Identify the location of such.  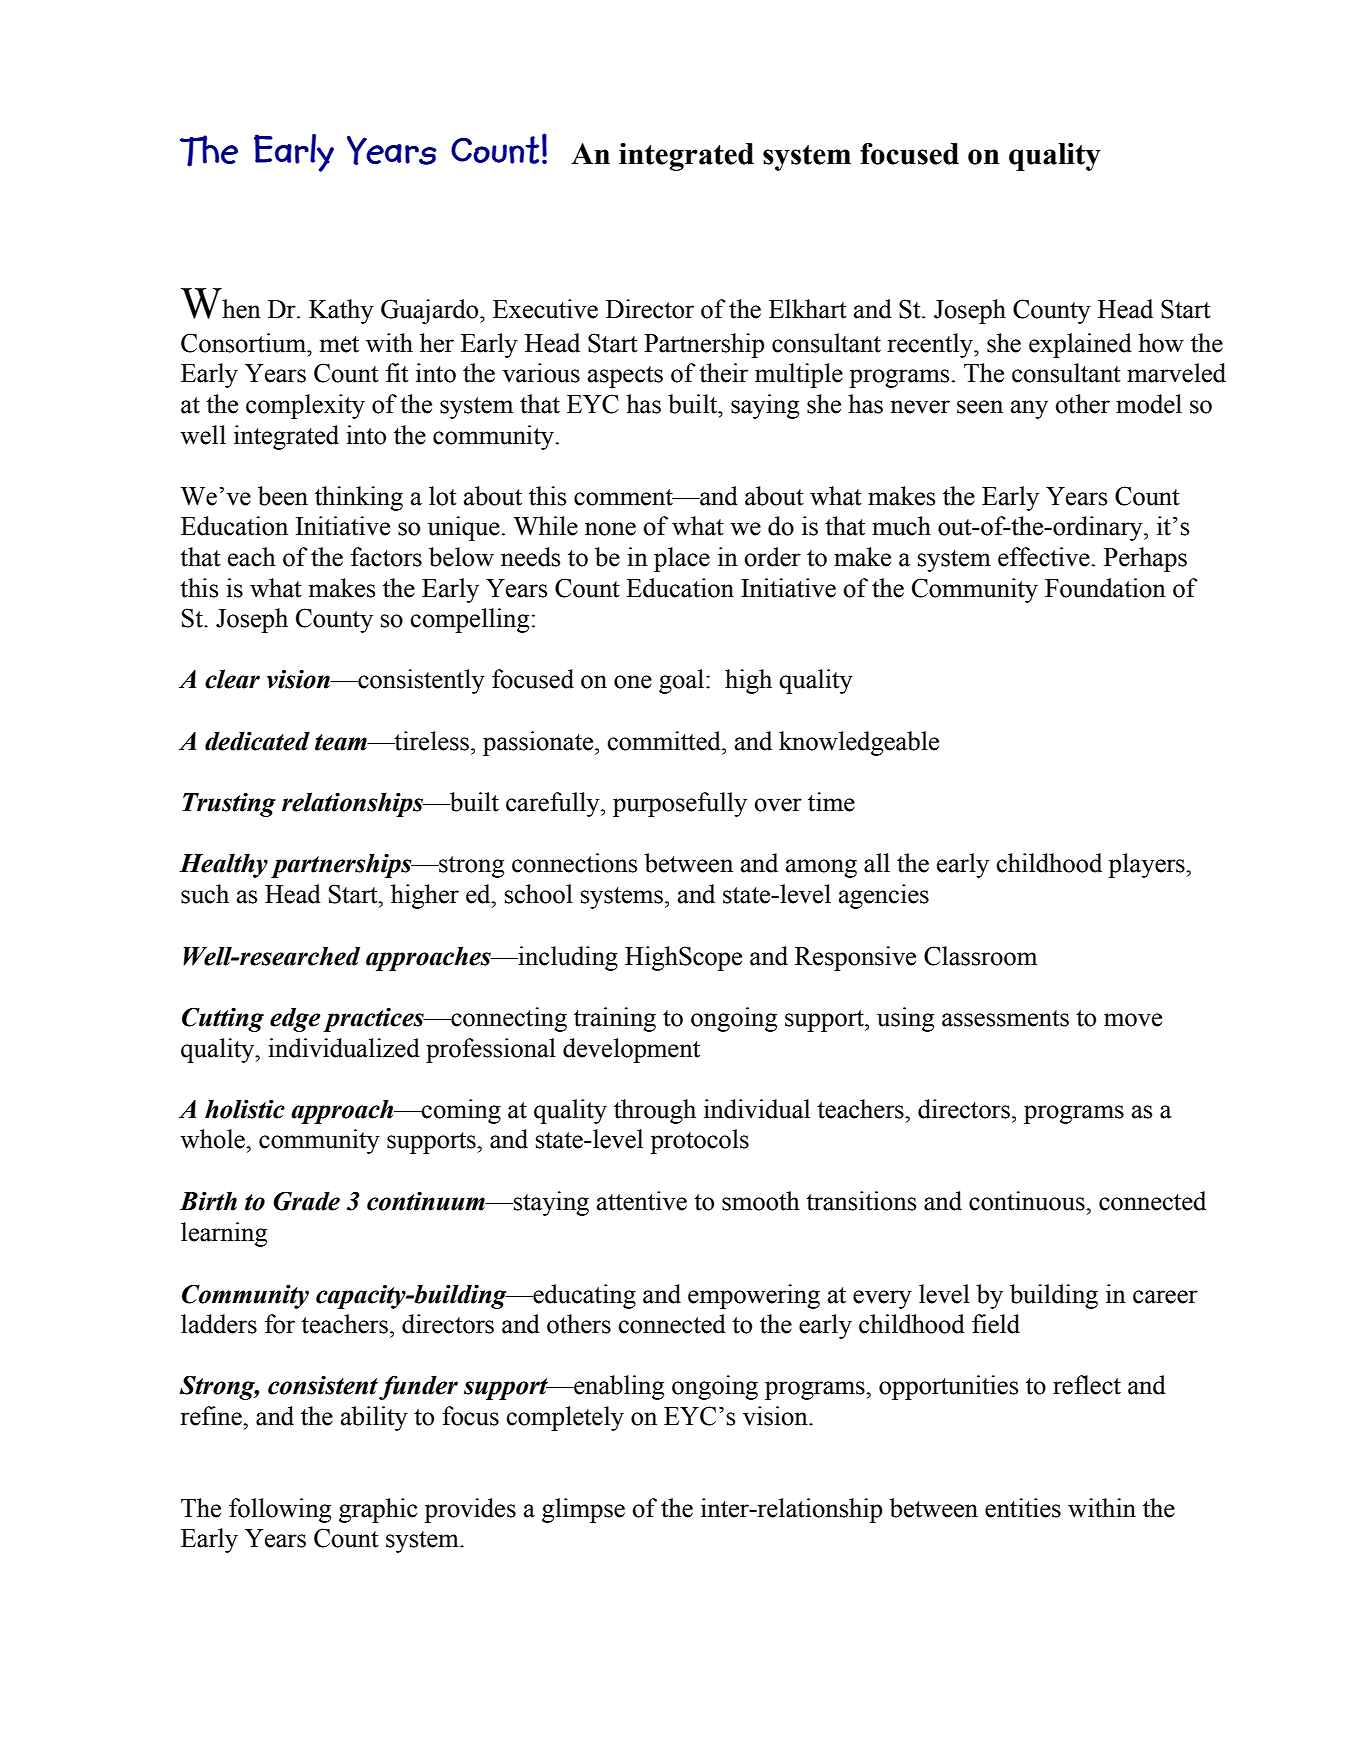
(205, 894).
